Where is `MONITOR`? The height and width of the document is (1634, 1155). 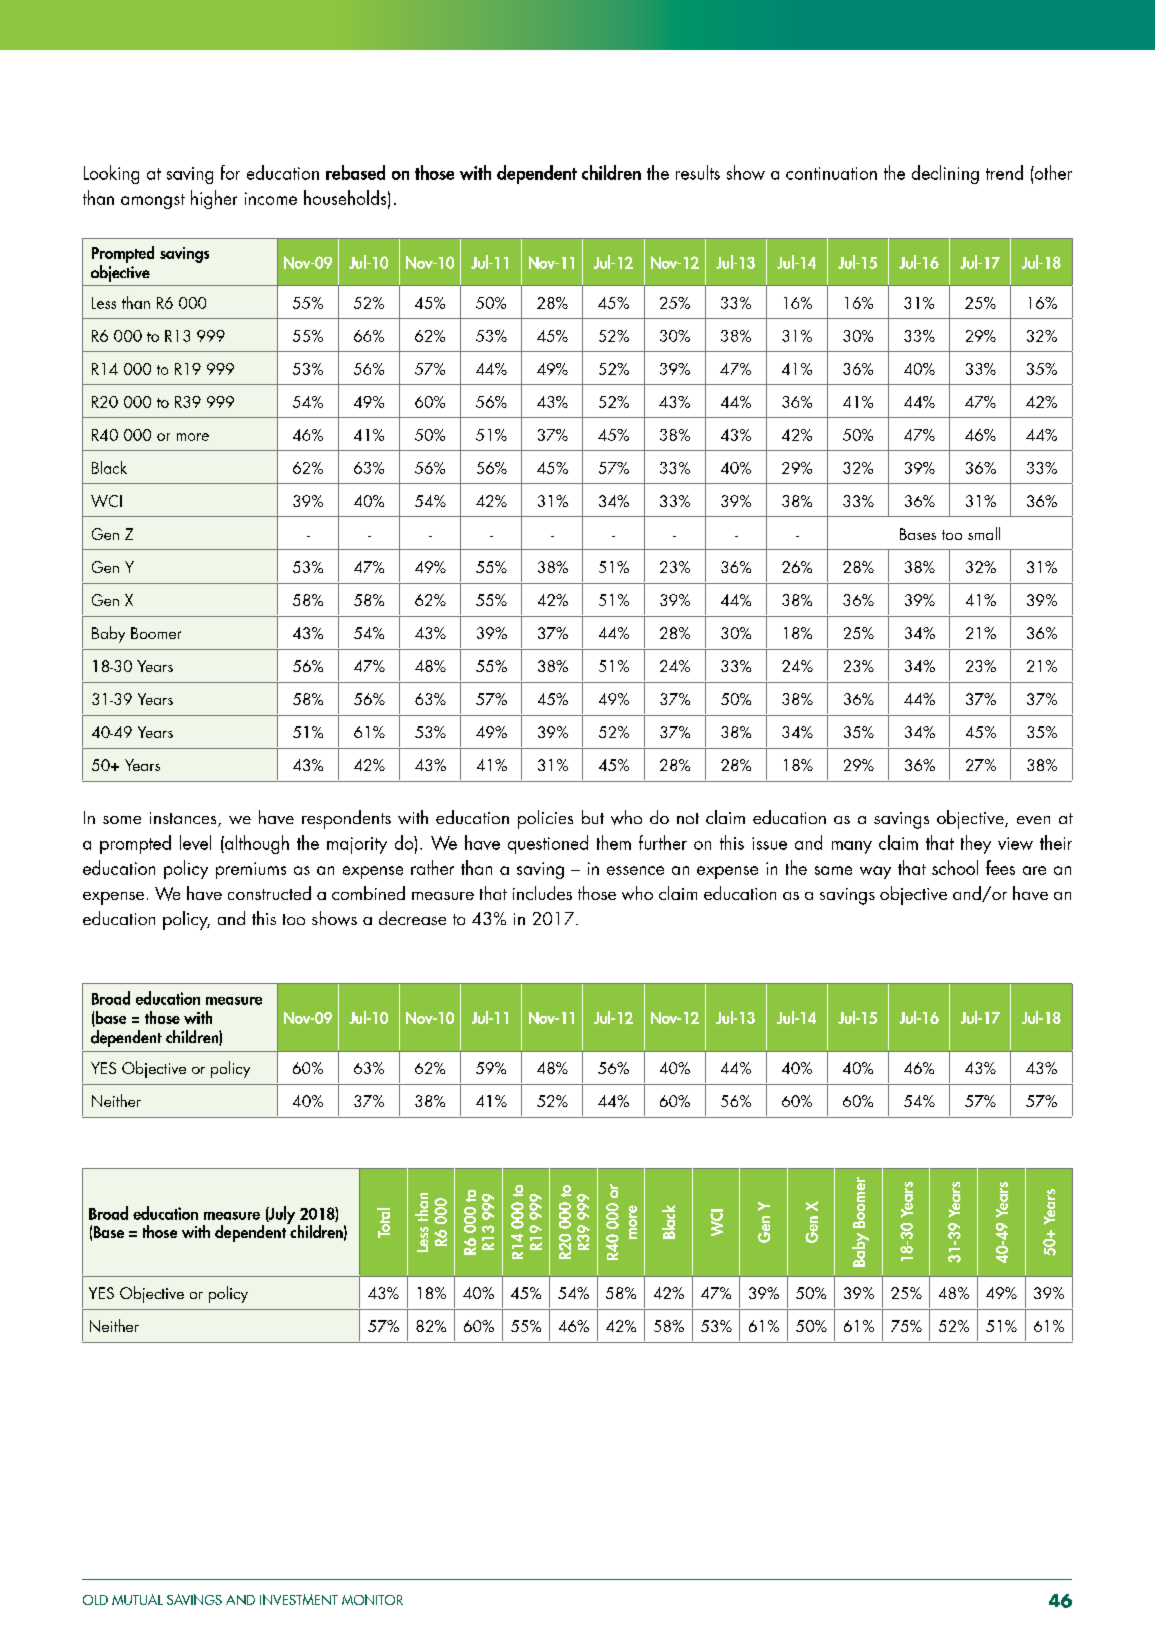
MONITOR is located at coordinates (372, 1599).
